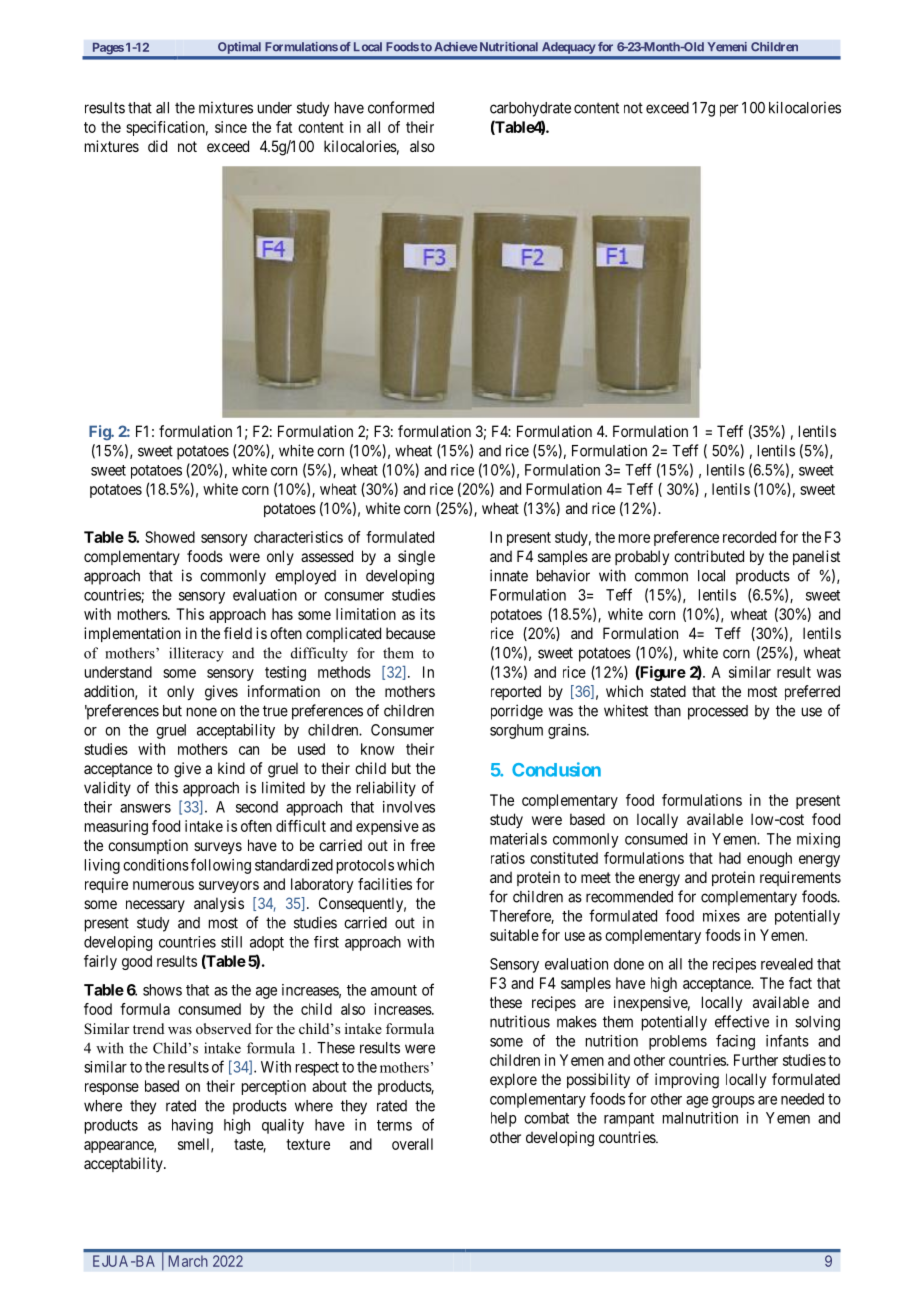  What do you see at coordinates (231, 127) in the page?
I see `since` at bounding box center [231, 127].
